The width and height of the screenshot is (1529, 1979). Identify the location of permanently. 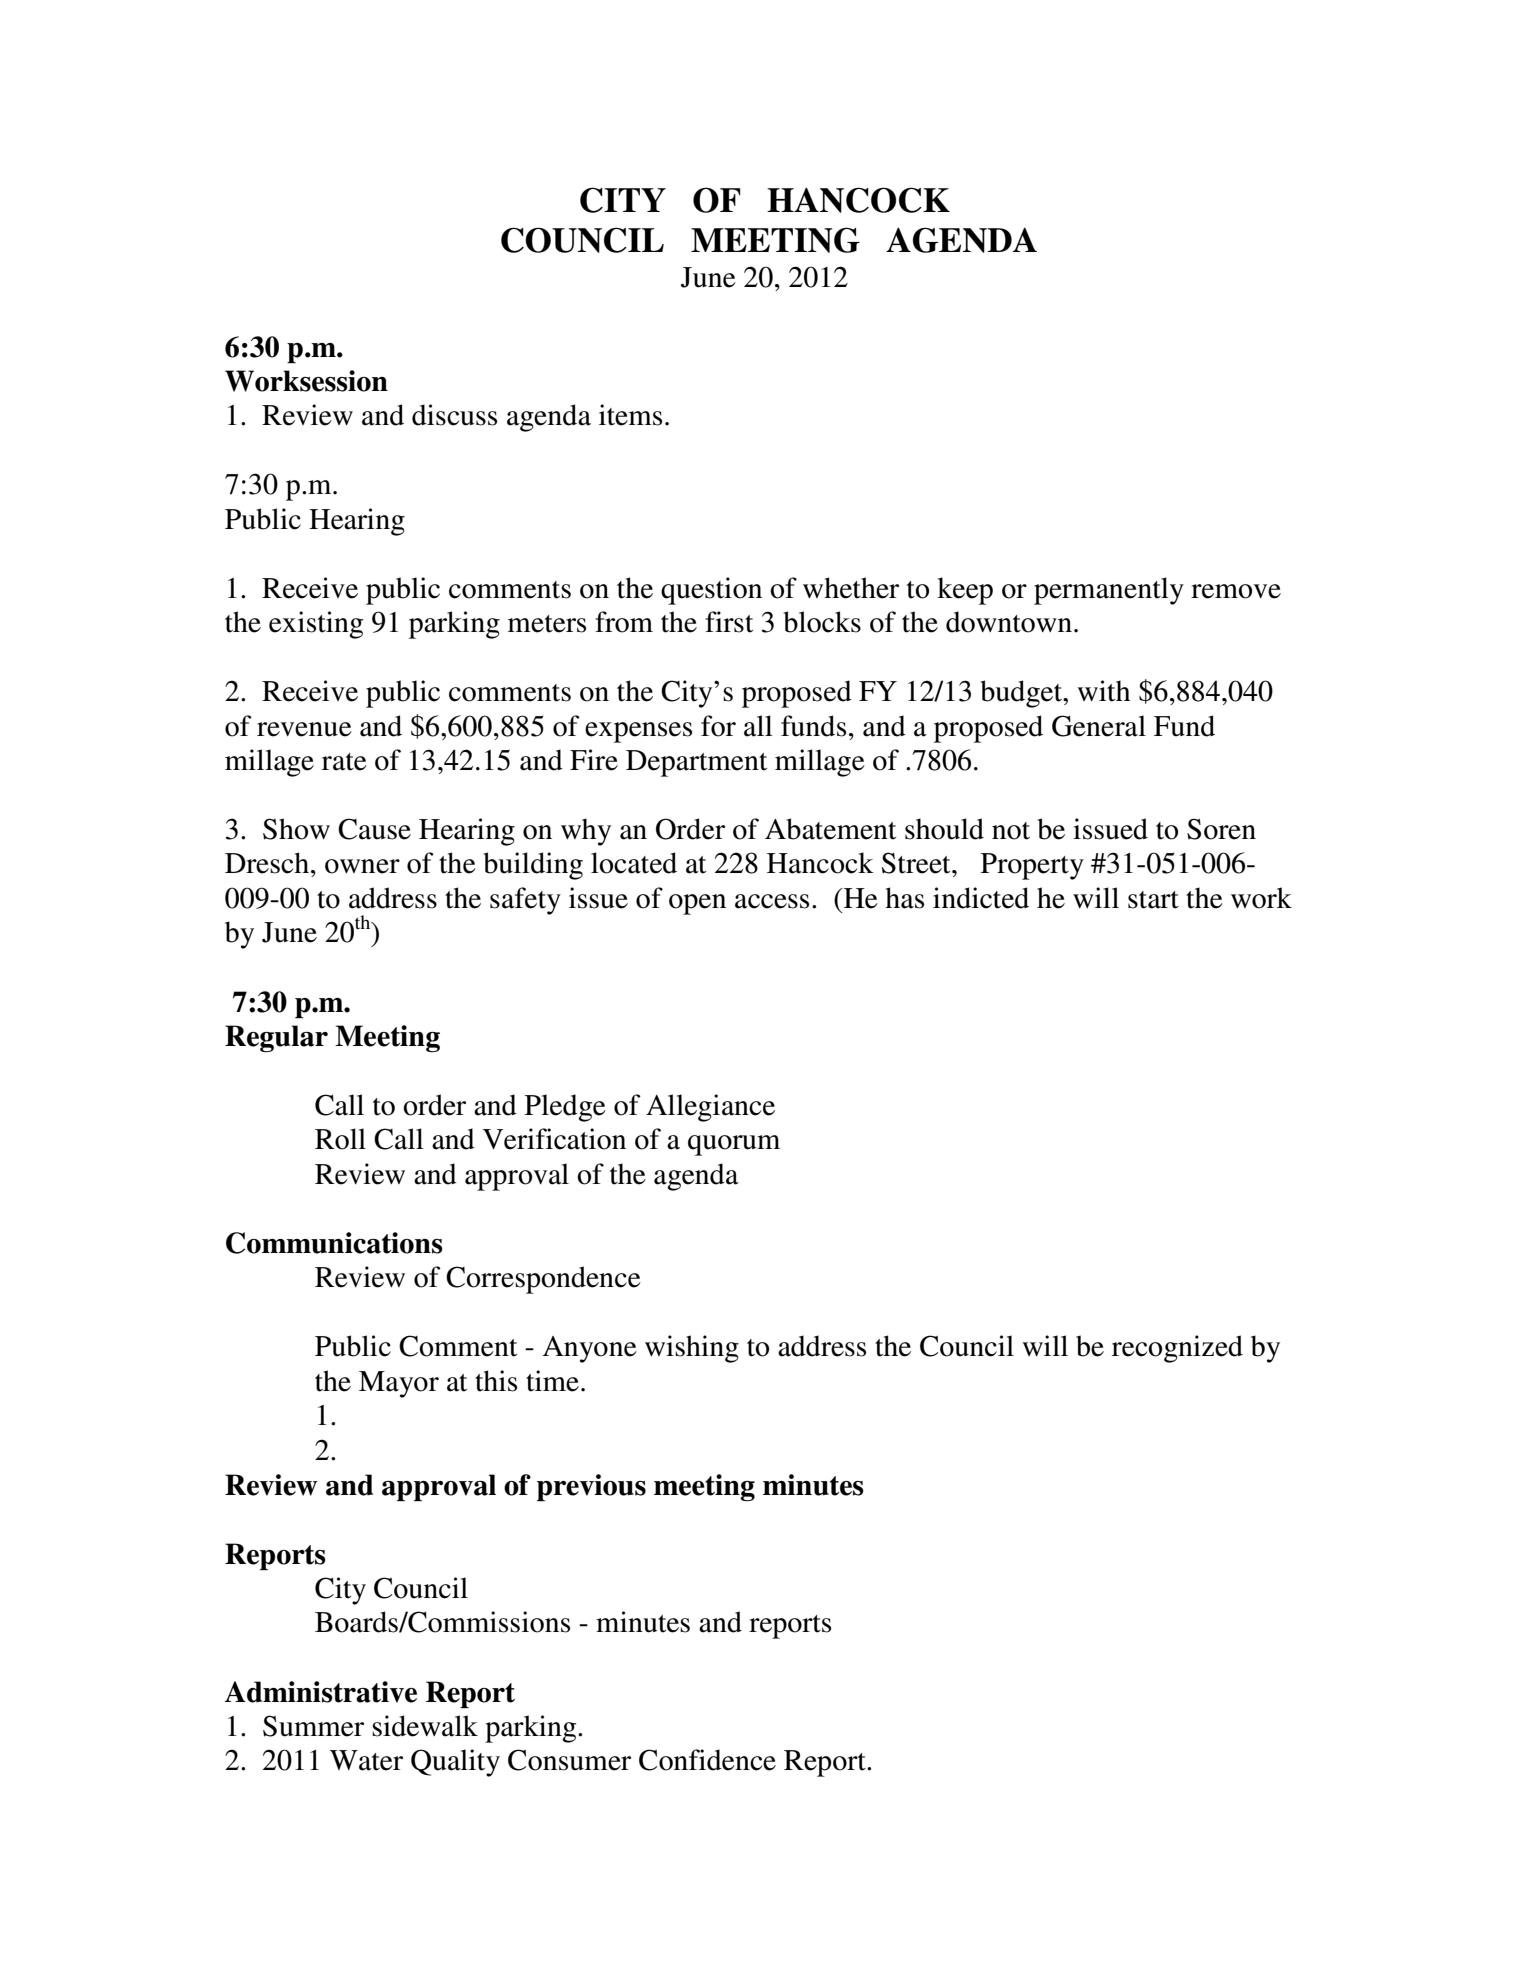
(1109, 591).
